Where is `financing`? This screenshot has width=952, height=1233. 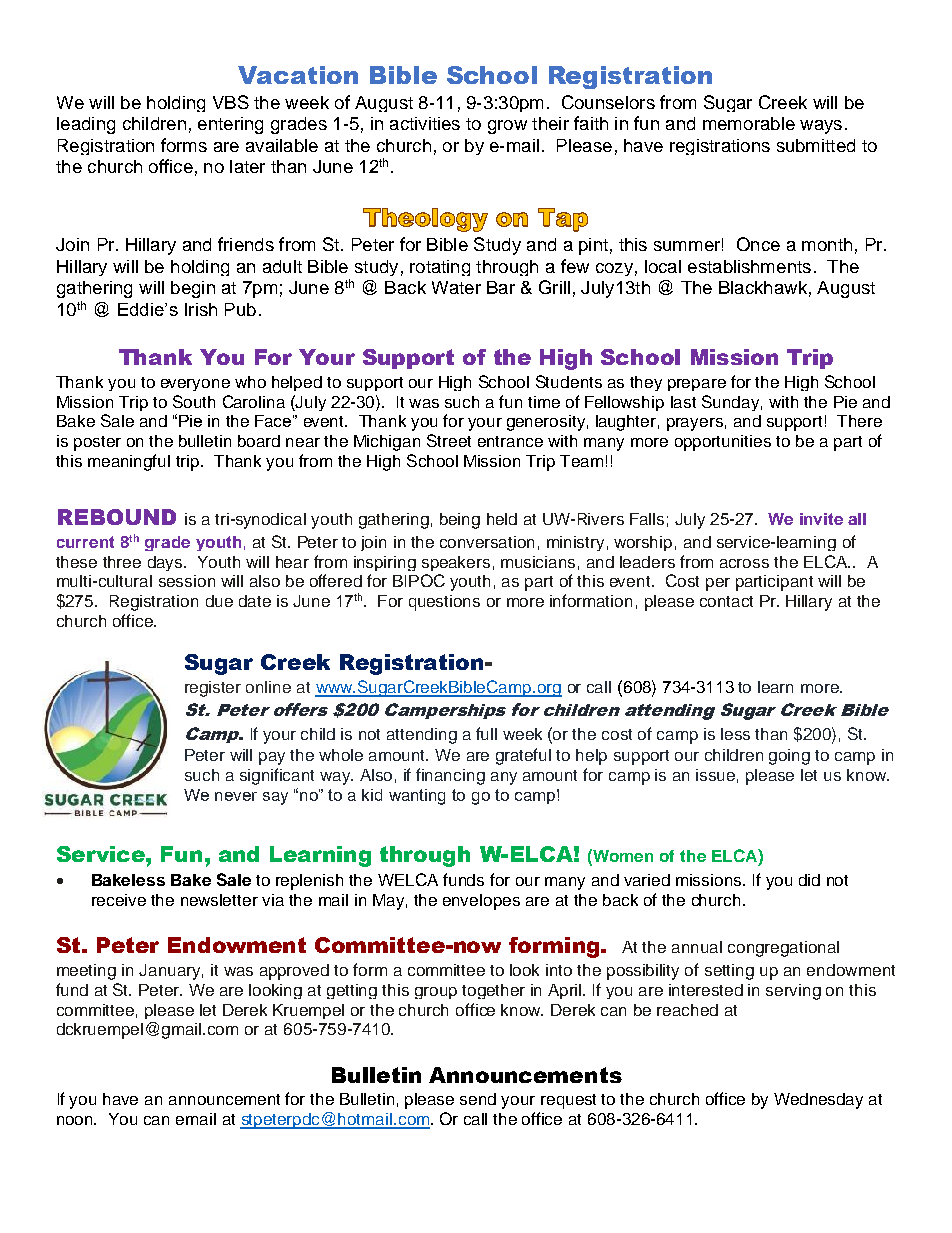
financing is located at coordinates (450, 776).
